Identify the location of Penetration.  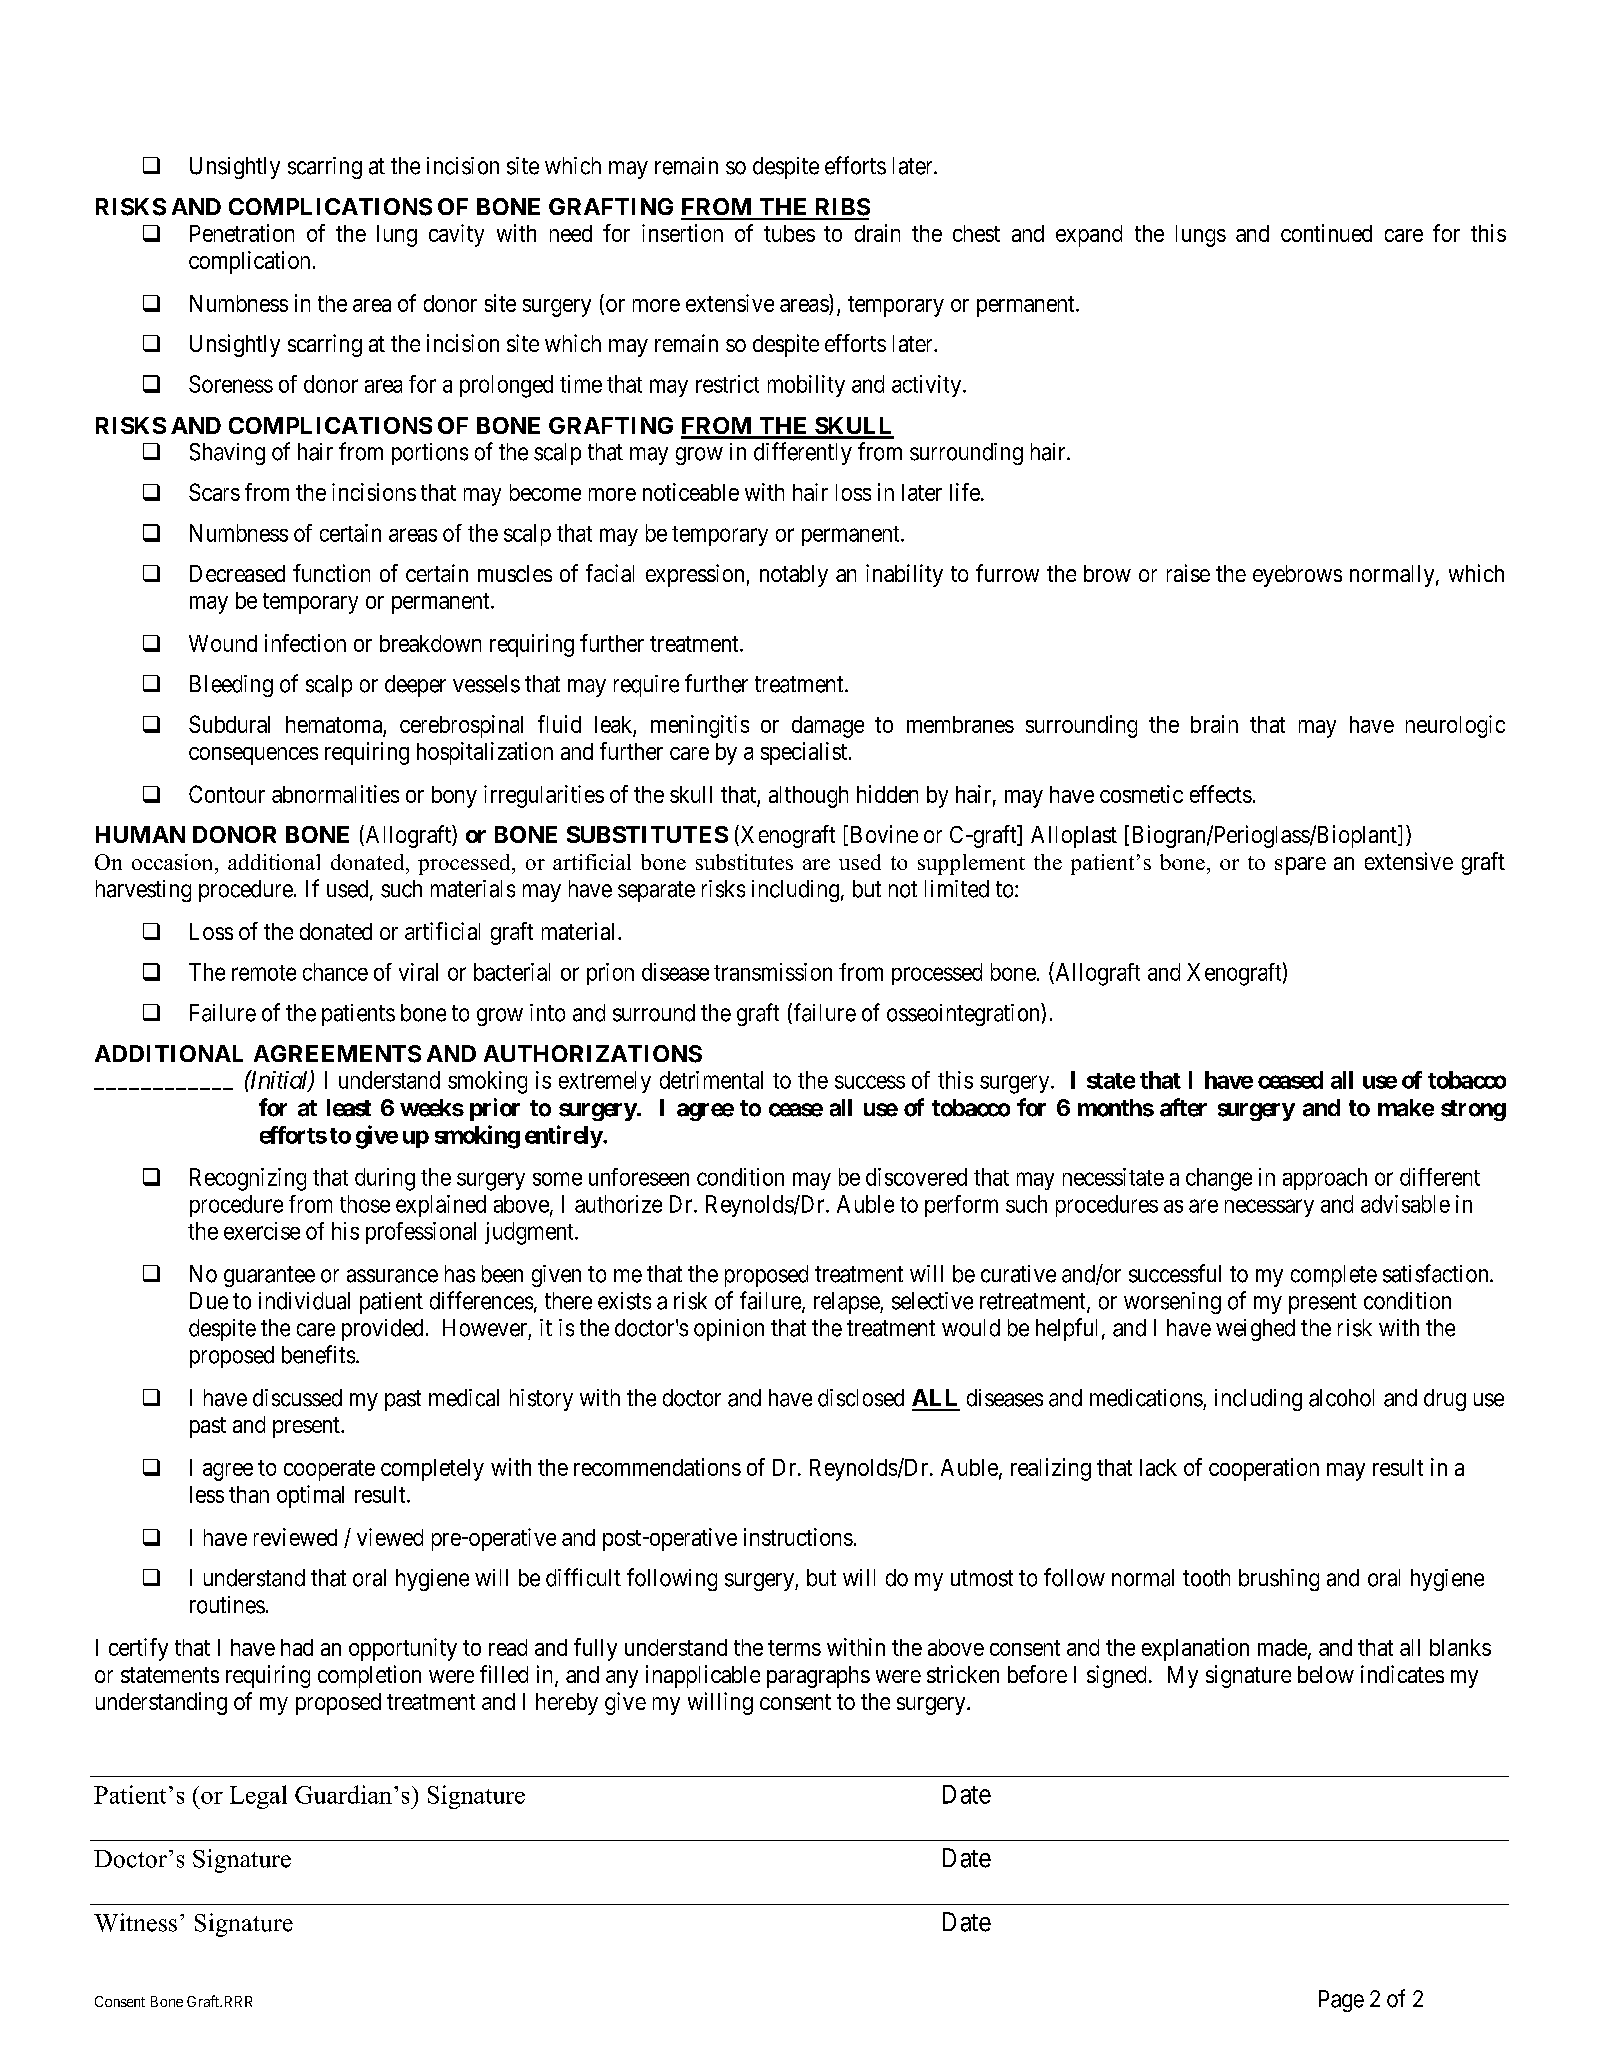
(242, 233).
